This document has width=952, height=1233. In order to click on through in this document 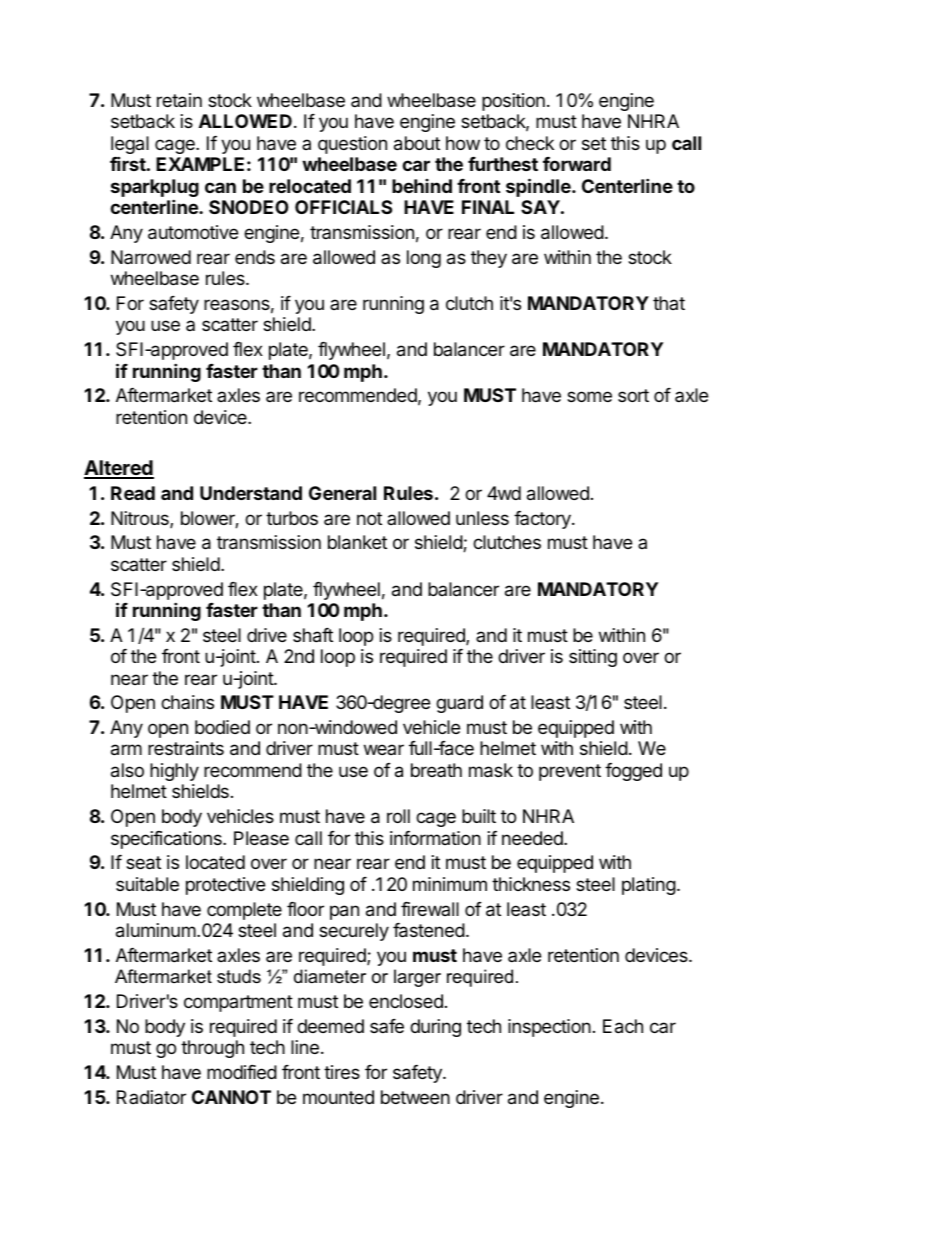, I will do `click(212, 1049)`.
